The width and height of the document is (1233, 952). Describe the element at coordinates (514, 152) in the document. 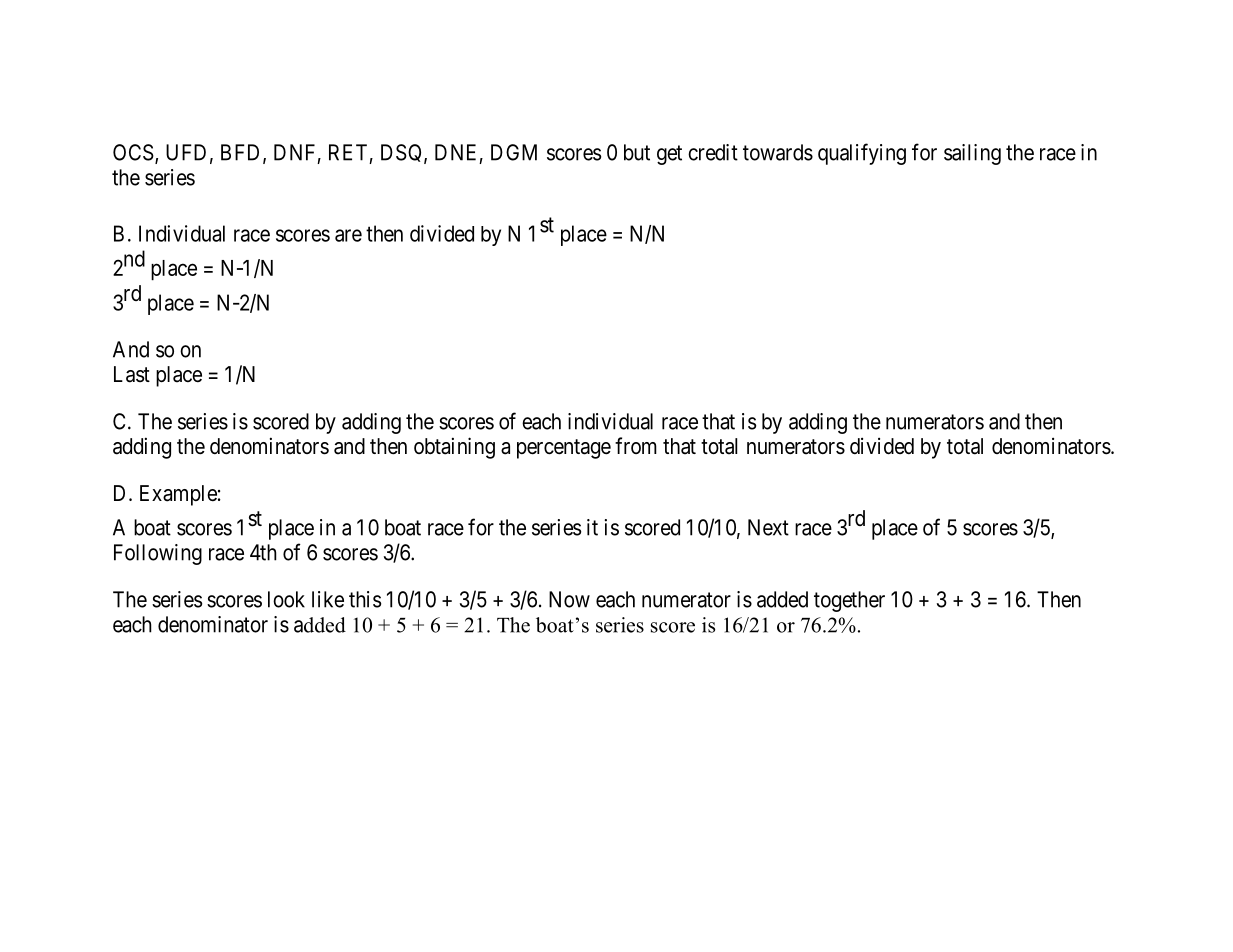

I see `DGM` at that location.
